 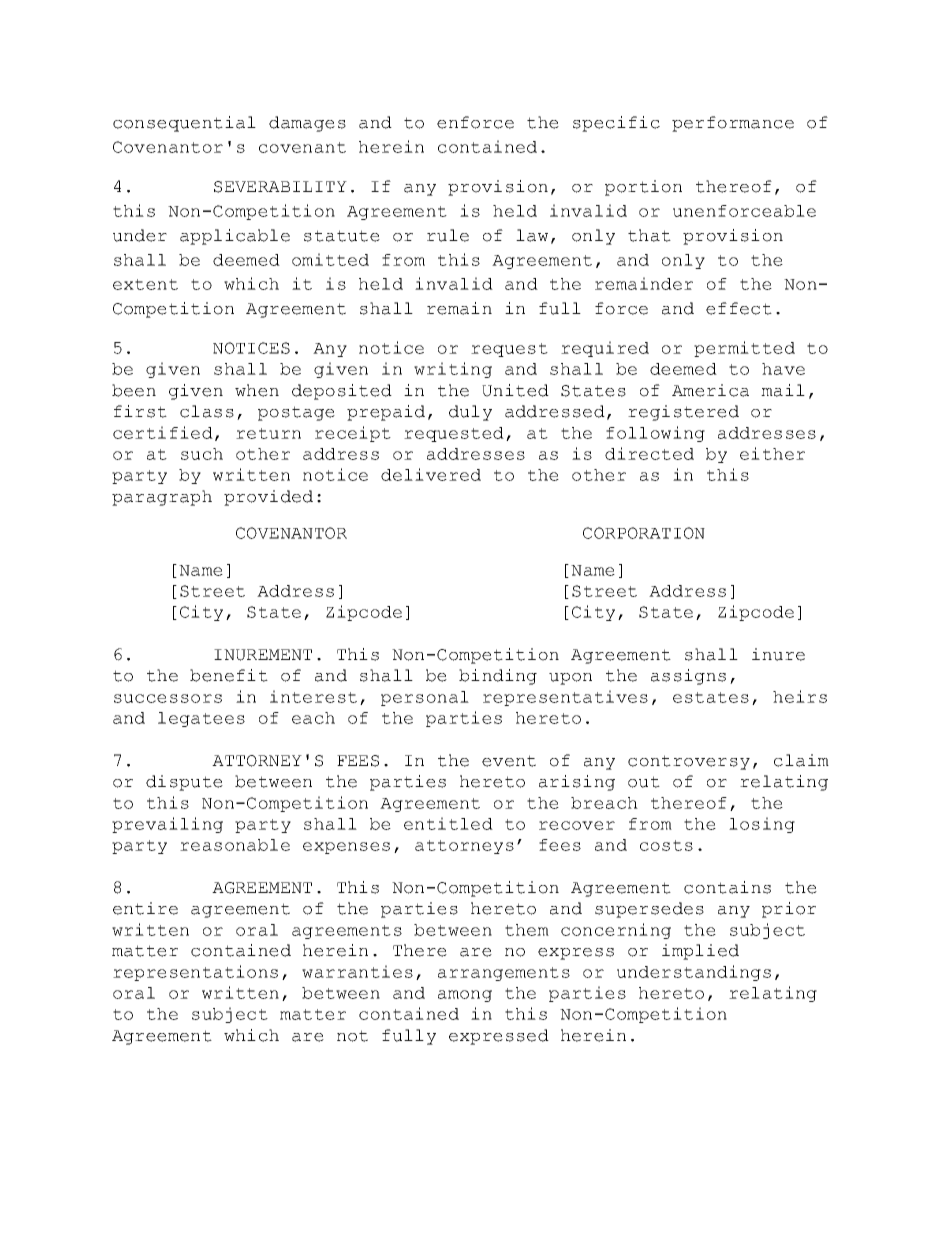 I want to click on assigns, so click(x=688, y=677).
